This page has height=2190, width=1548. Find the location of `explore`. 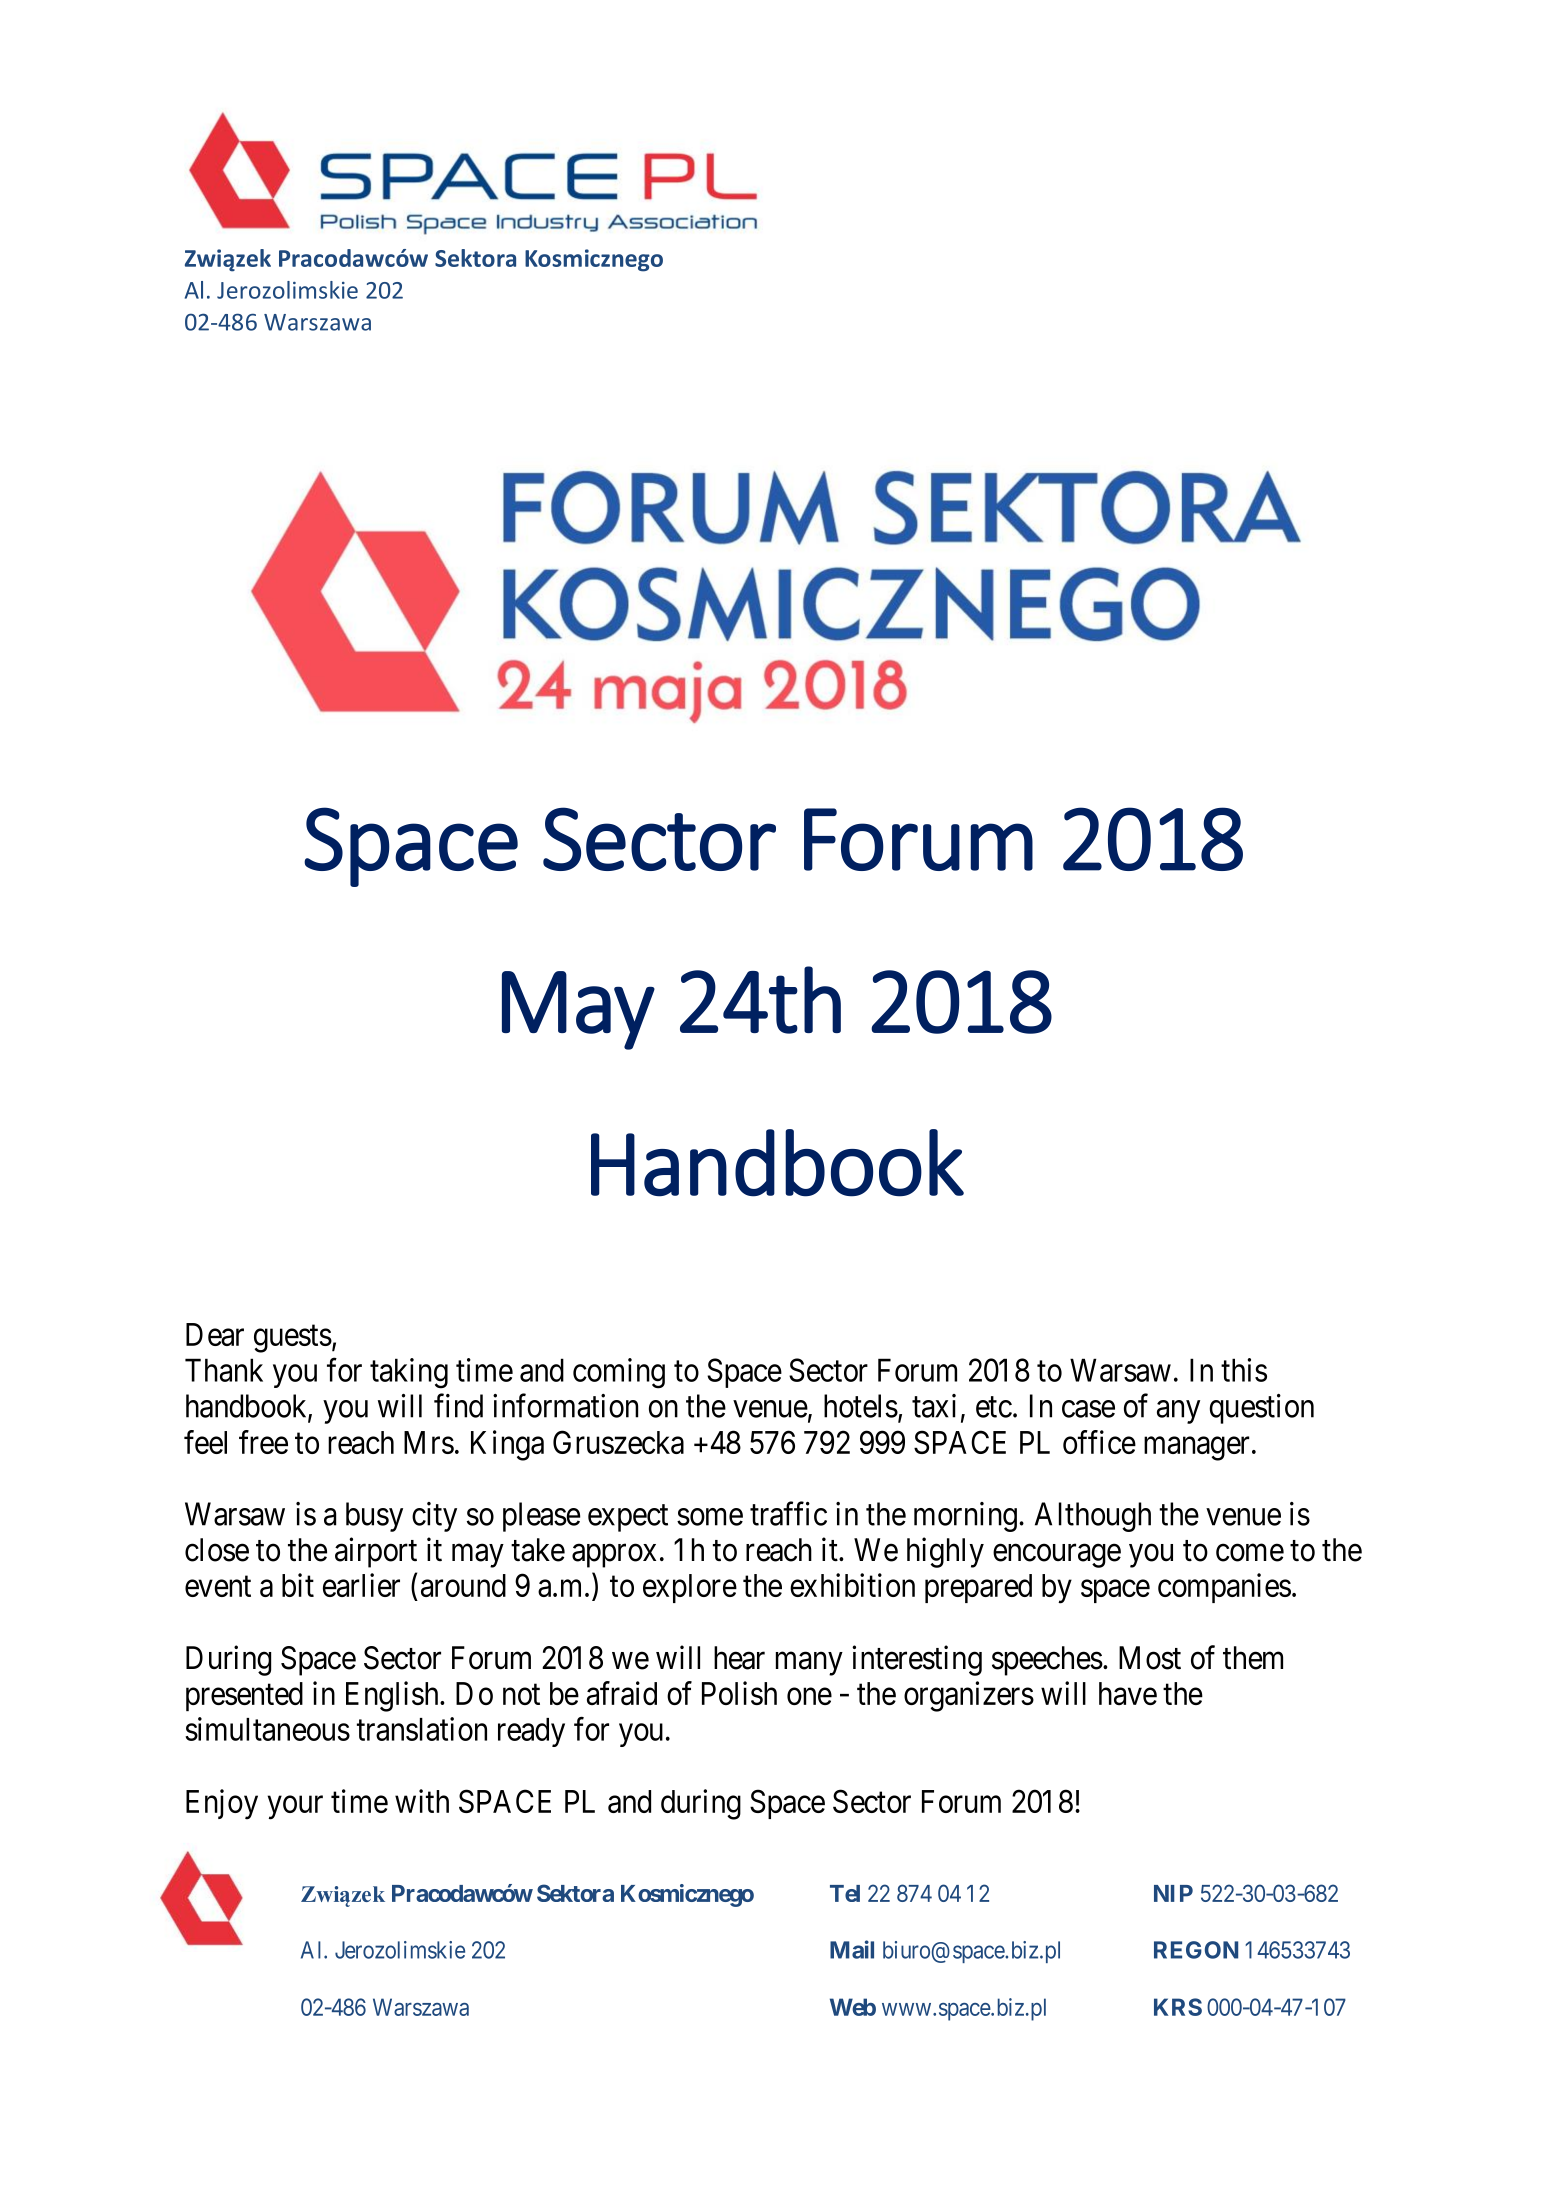

explore is located at coordinates (690, 1588).
